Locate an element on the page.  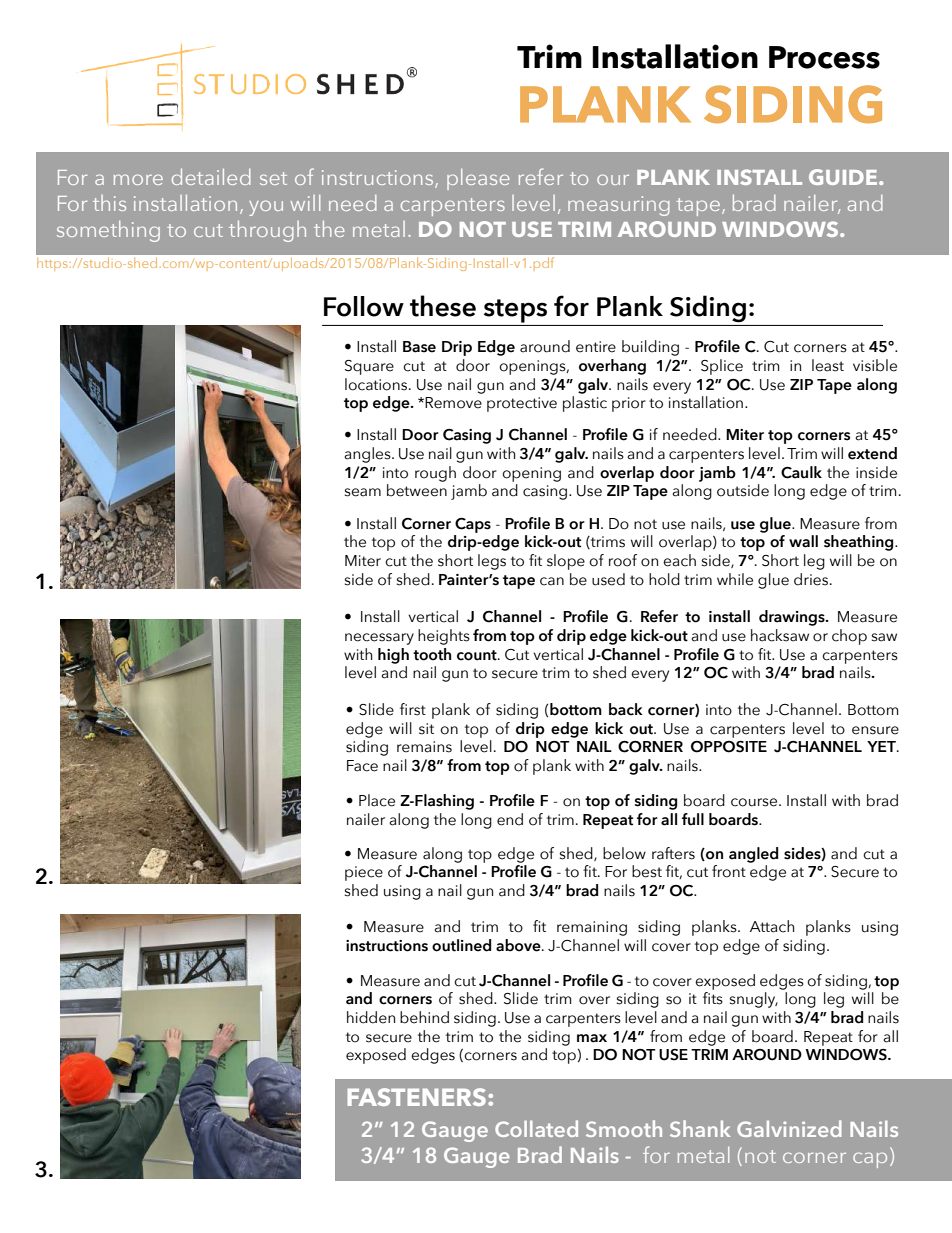
Shank is located at coordinates (700, 1128).
